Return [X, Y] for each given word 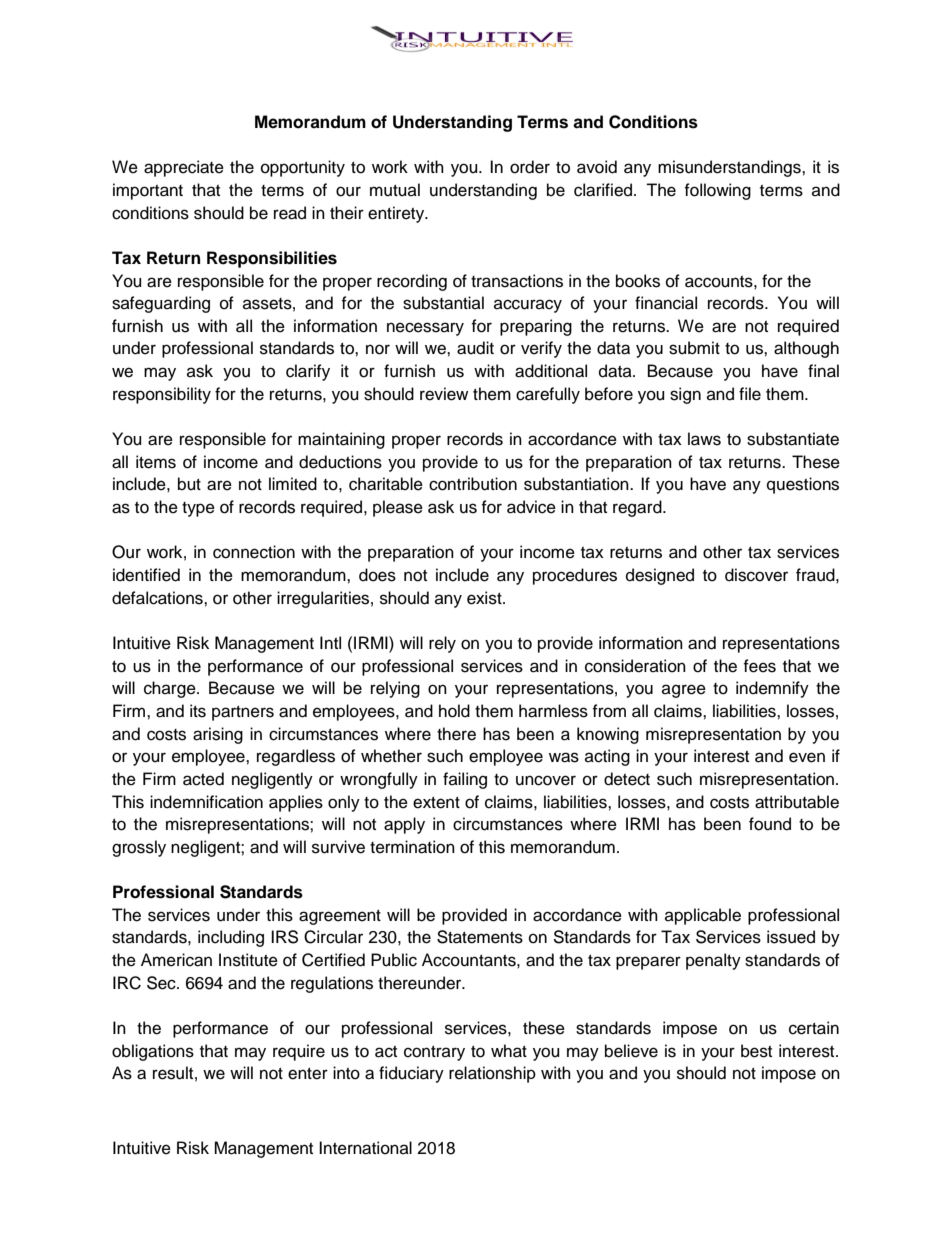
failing [465, 780]
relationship [492, 1074]
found [770, 824]
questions [803, 485]
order [530, 167]
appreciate [184, 168]
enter [308, 1074]
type [198, 509]
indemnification [206, 802]
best [756, 1051]
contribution [473, 484]
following [717, 191]
